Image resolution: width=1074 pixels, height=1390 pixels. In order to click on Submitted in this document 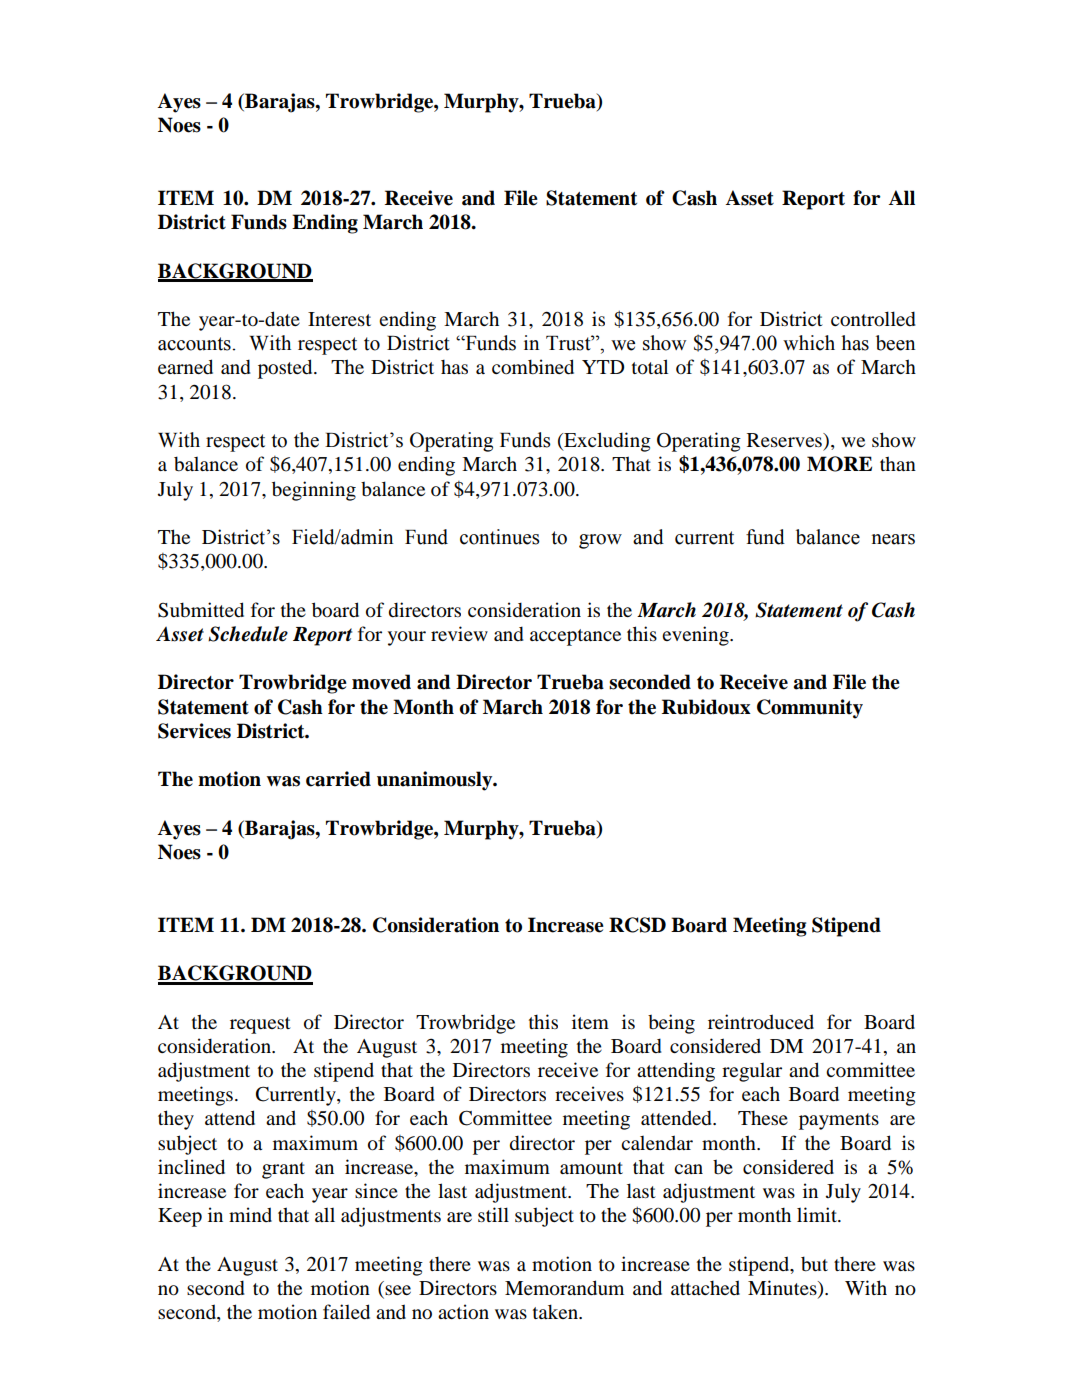, I will do `click(201, 610)`.
